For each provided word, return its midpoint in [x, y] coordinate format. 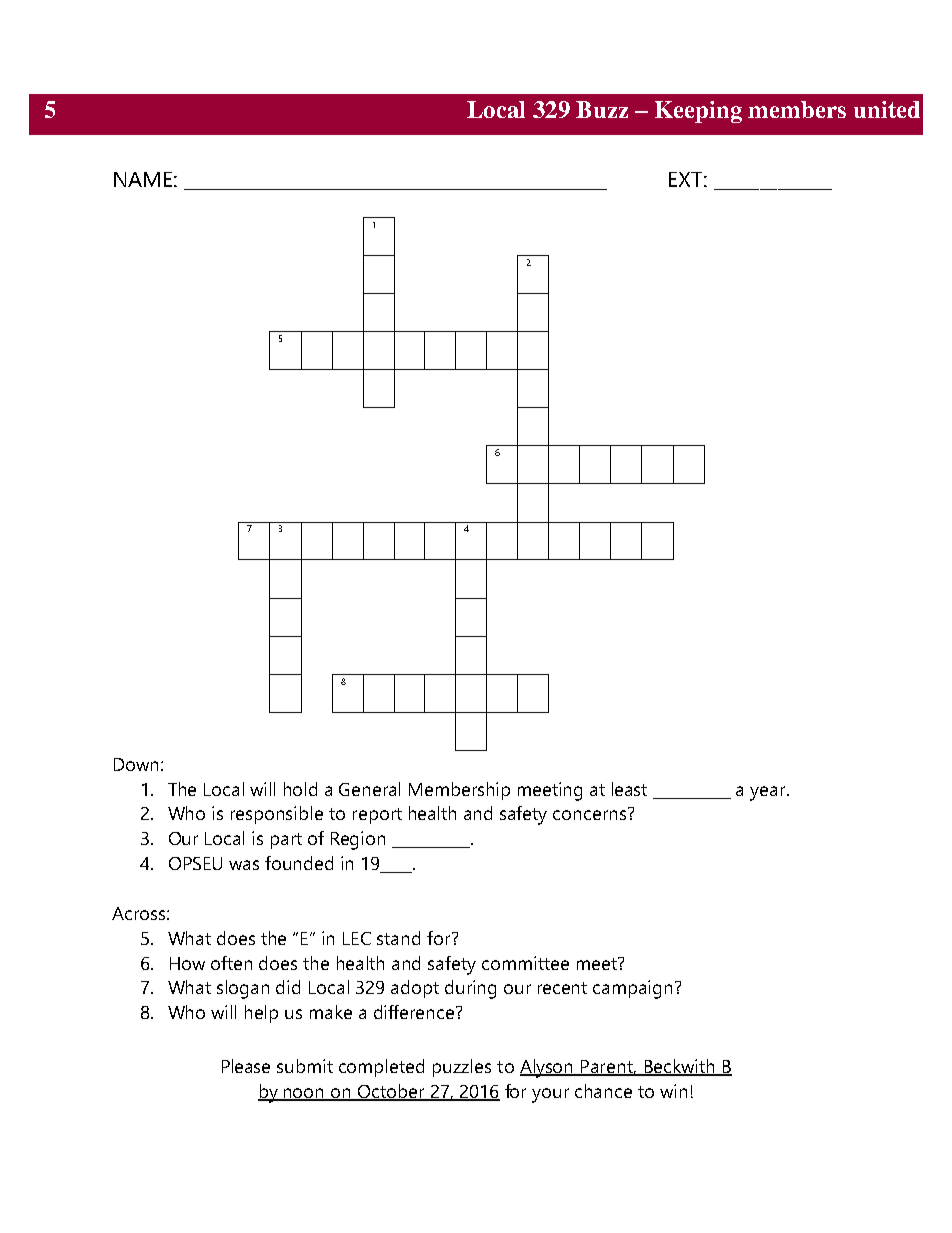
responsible [277, 815]
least [629, 789]
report [377, 816]
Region [358, 840]
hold [300, 789]
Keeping [698, 112]
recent [562, 988]
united [887, 109]
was [244, 865]
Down [136, 764]
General [369, 789]
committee [525, 963]
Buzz [602, 109]
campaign [632, 989]
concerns [591, 814]
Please [246, 1066]
